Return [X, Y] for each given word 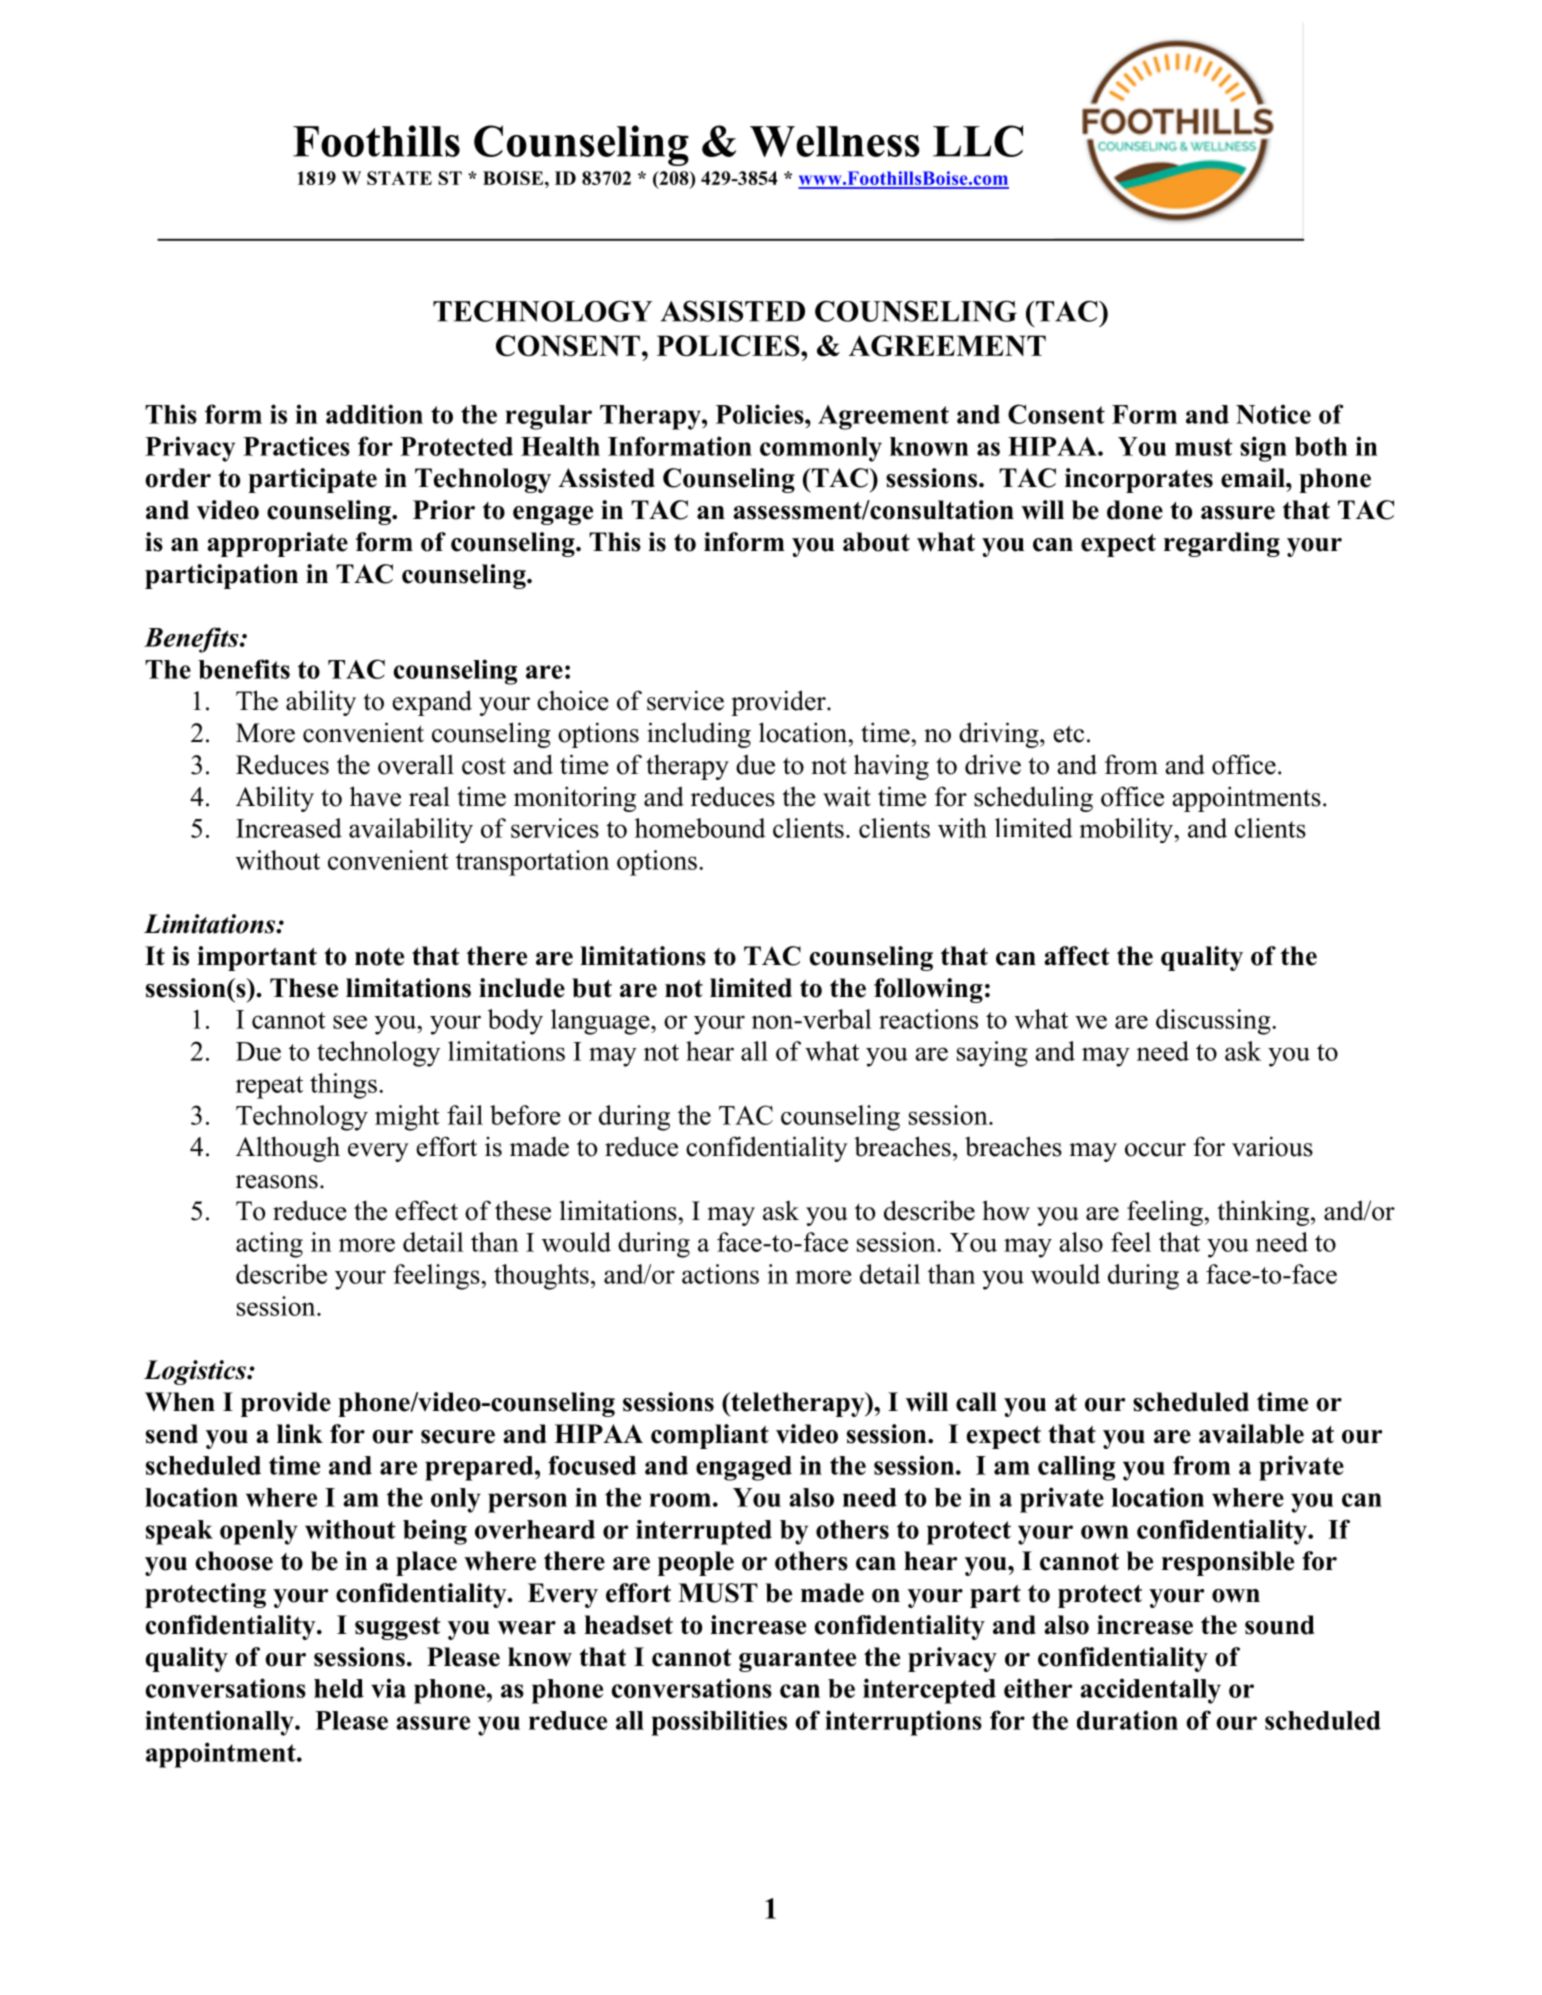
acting [269, 1245]
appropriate [277, 544]
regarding [1222, 544]
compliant [710, 1436]
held [339, 1688]
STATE [399, 178]
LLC [978, 141]
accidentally [1151, 1691]
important [257, 958]
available [1251, 1434]
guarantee [797, 1660]
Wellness [835, 141]
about [876, 542]
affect [1076, 956]
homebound [700, 828]
